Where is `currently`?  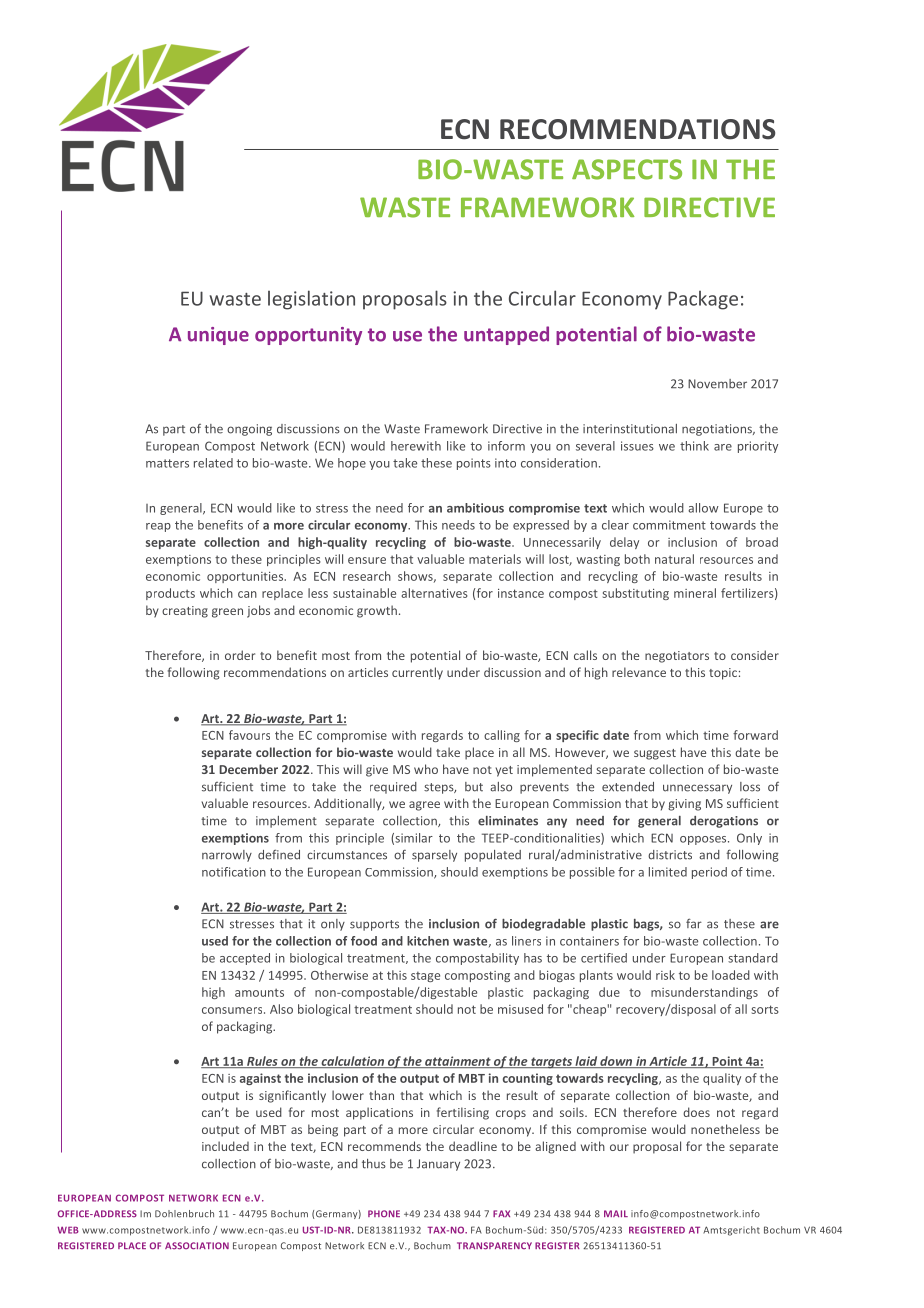
currently is located at coordinates (417, 673).
